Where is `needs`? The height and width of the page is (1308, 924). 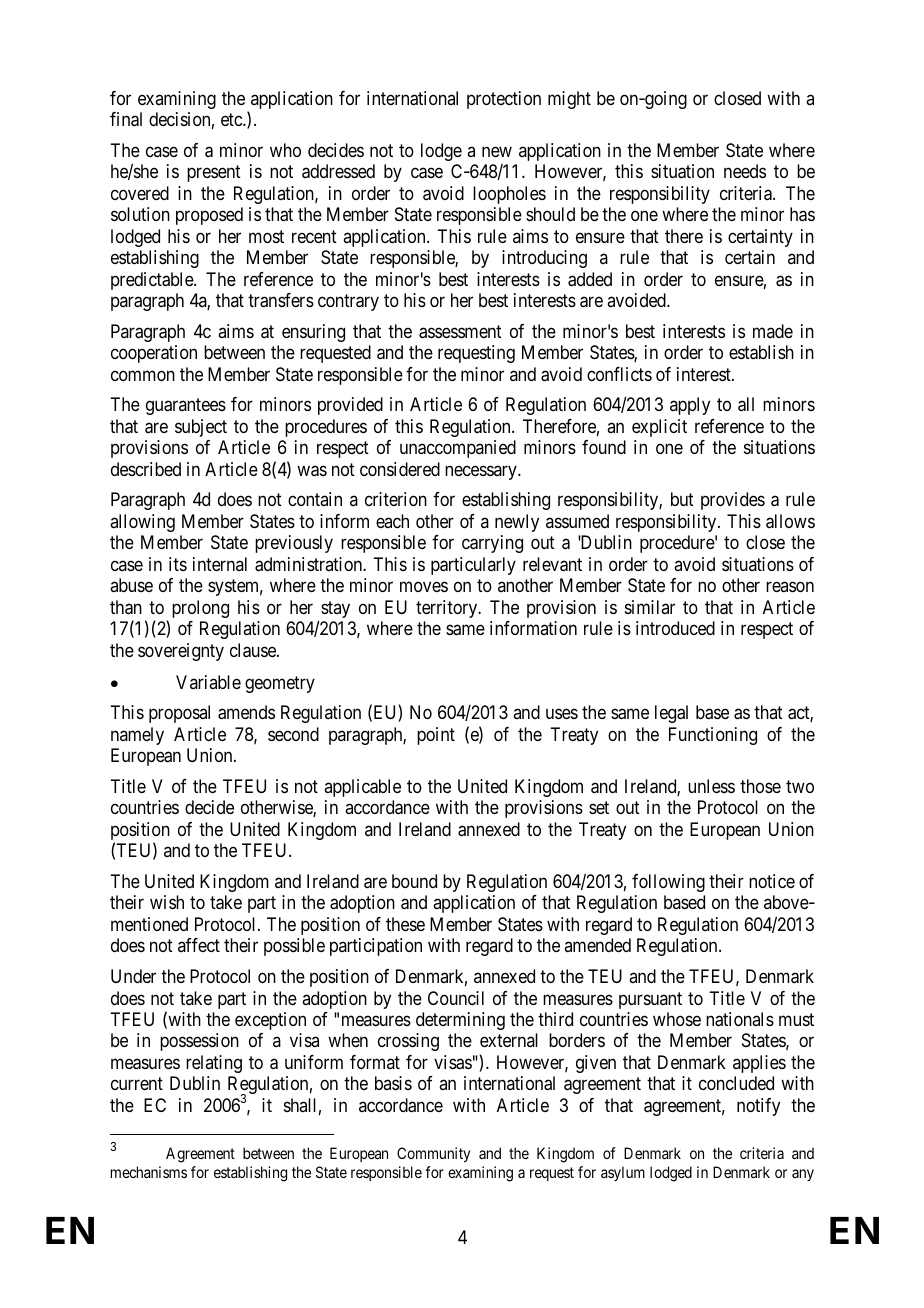 needs is located at coordinates (745, 171).
